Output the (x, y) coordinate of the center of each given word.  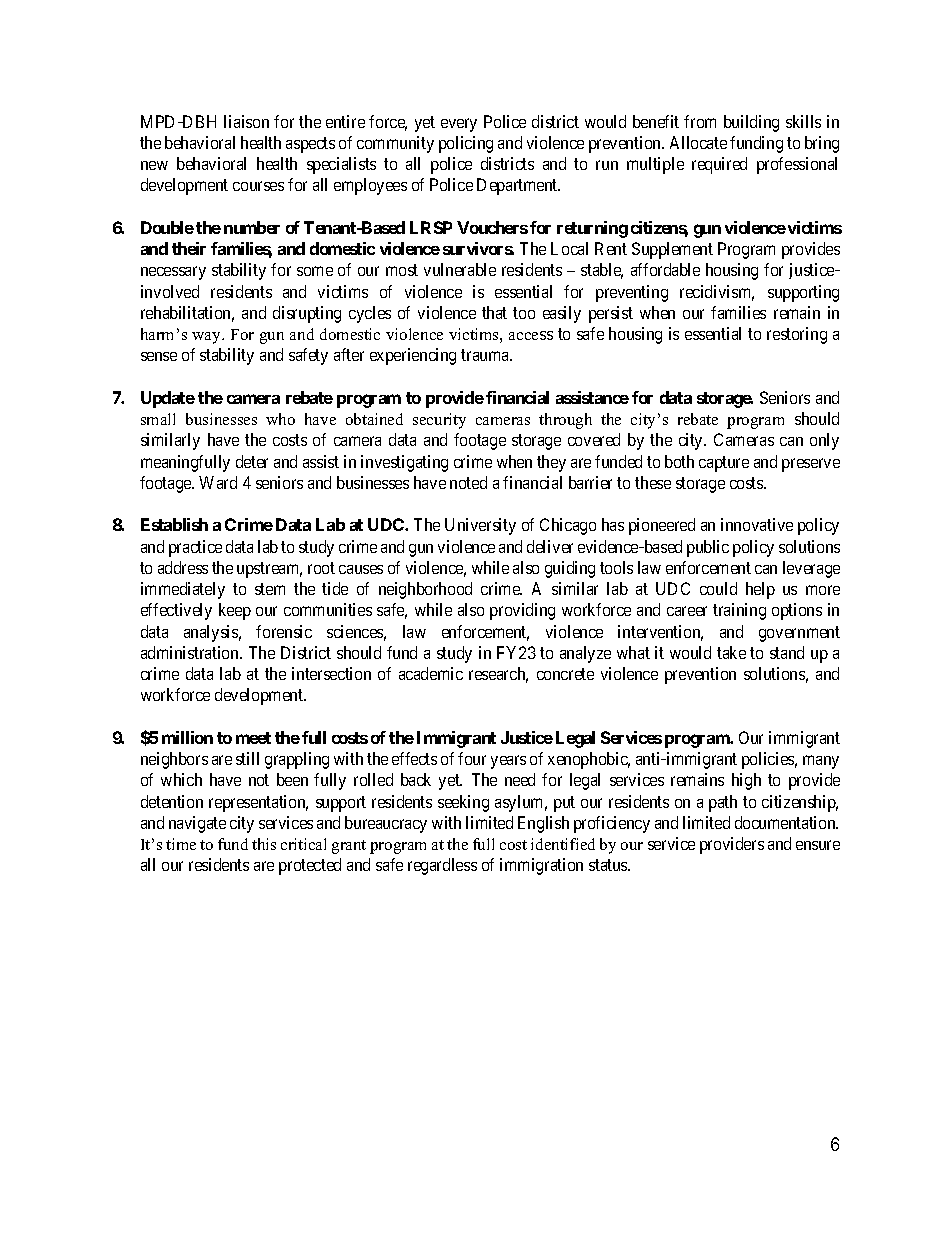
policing (466, 144)
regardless (442, 866)
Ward (218, 482)
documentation (786, 822)
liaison (246, 121)
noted (468, 482)
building (751, 123)
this (264, 844)
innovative (757, 524)
